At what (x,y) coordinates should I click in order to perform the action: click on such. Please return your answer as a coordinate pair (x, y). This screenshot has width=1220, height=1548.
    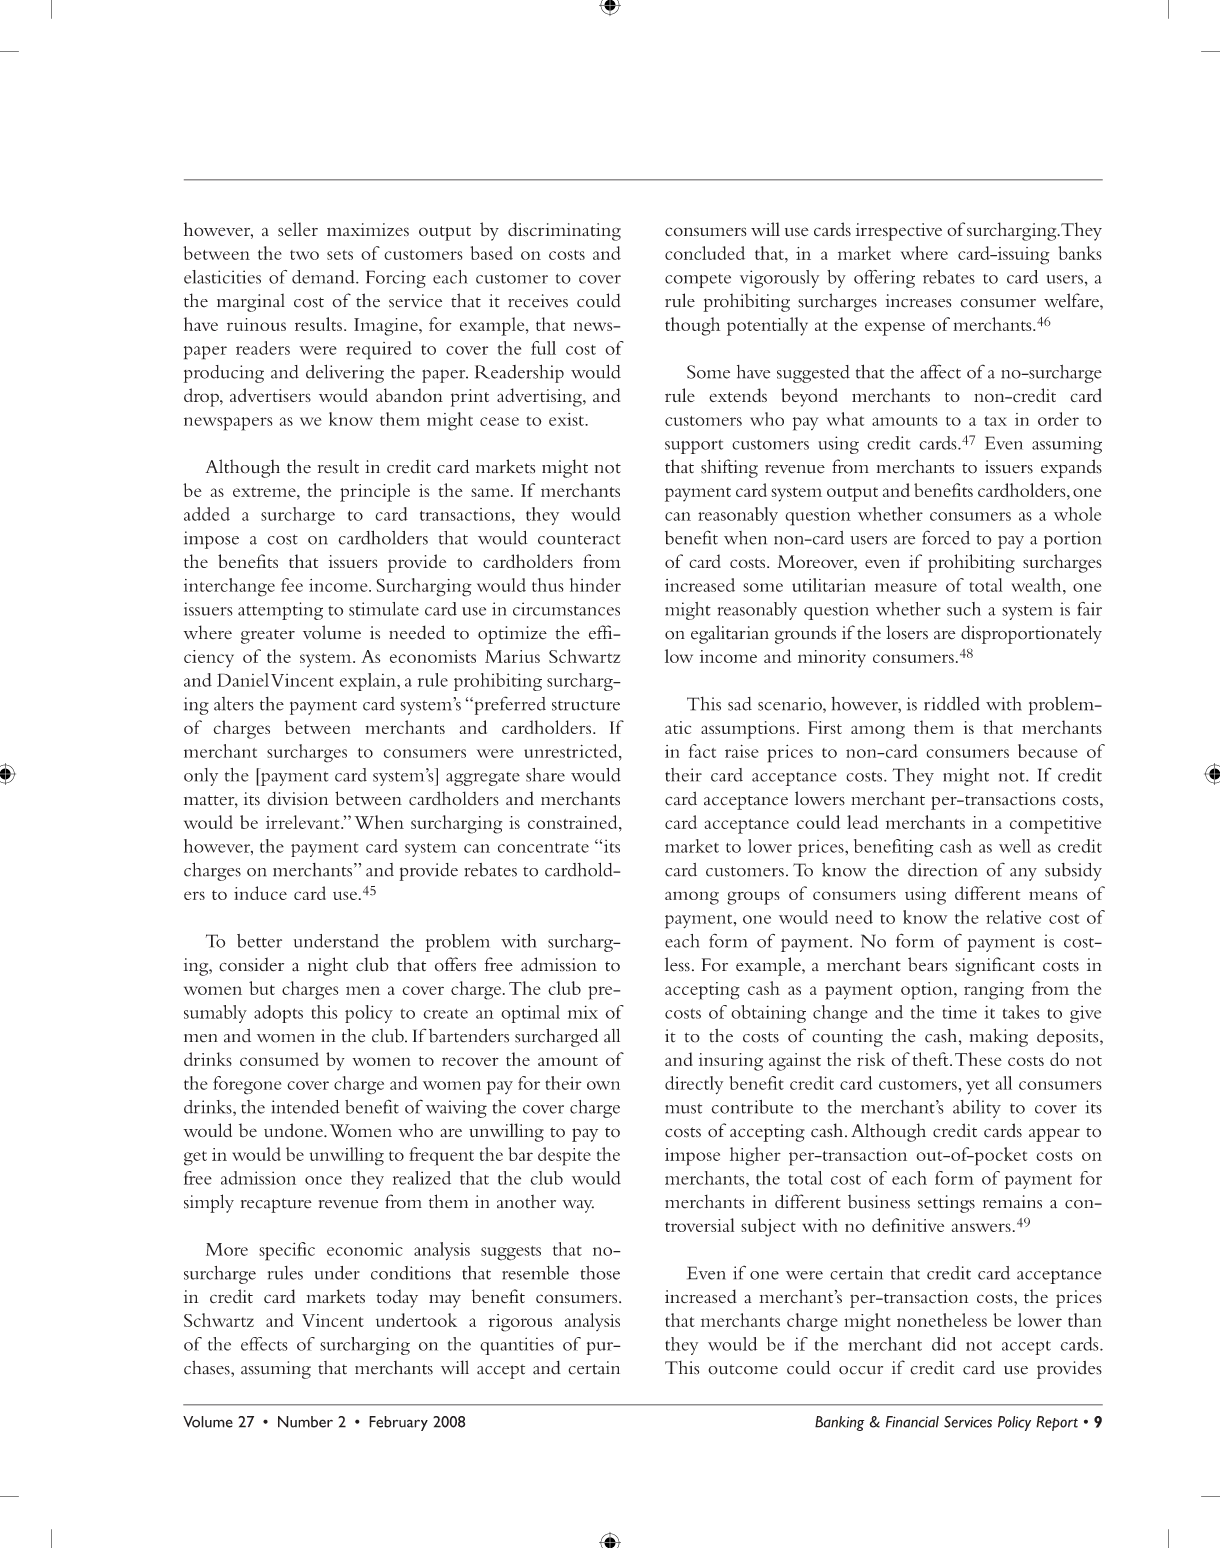
    Looking at the image, I should click on (964, 609).
